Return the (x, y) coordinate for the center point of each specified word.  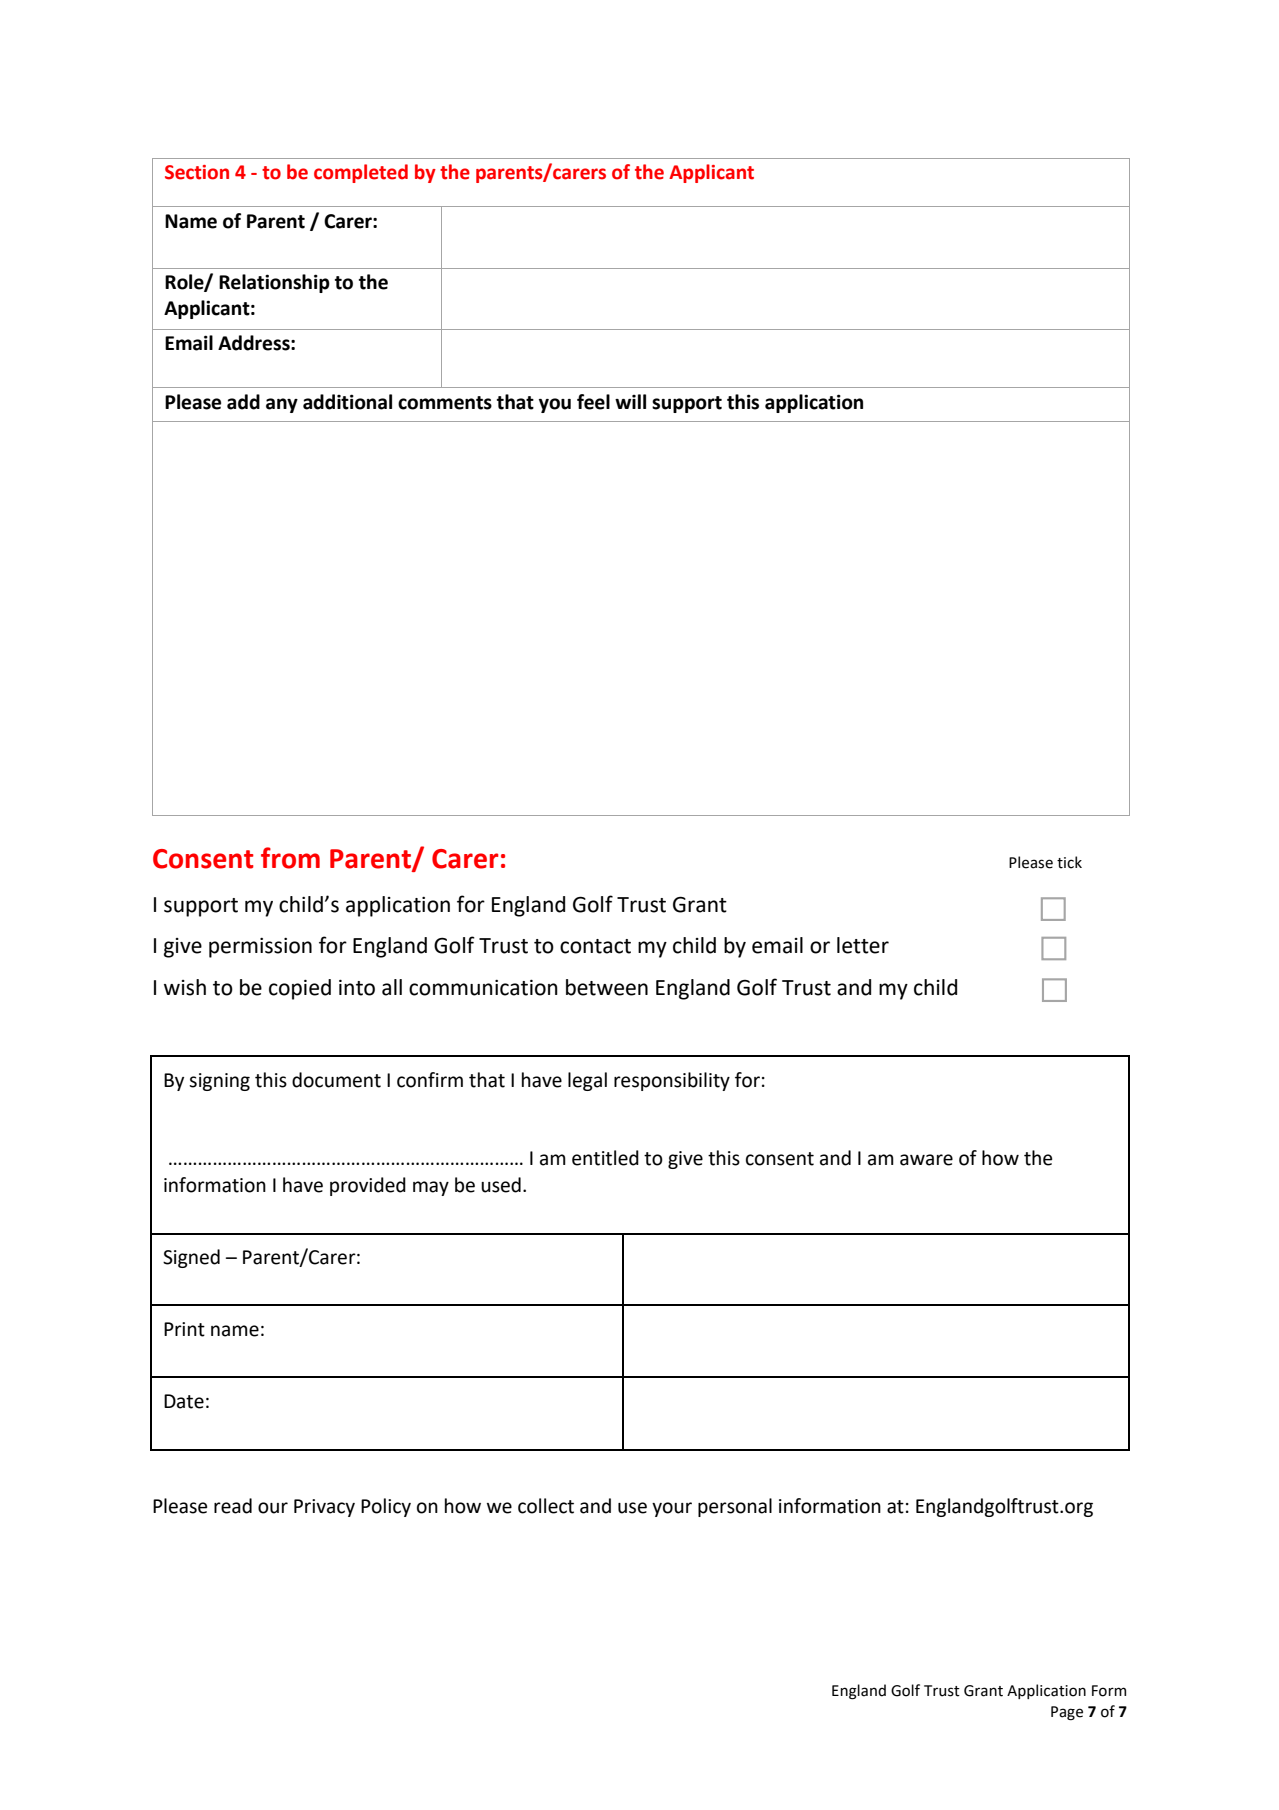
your (672, 1509)
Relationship (274, 283)
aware (926, 1160)
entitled (605, 1158)
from (290, 858)
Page (1067, 1713)
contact (595, 946)
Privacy (324, 1508)
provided (368, 1186)
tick (1069, 862)
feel (593, 402)
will (630, 401)
